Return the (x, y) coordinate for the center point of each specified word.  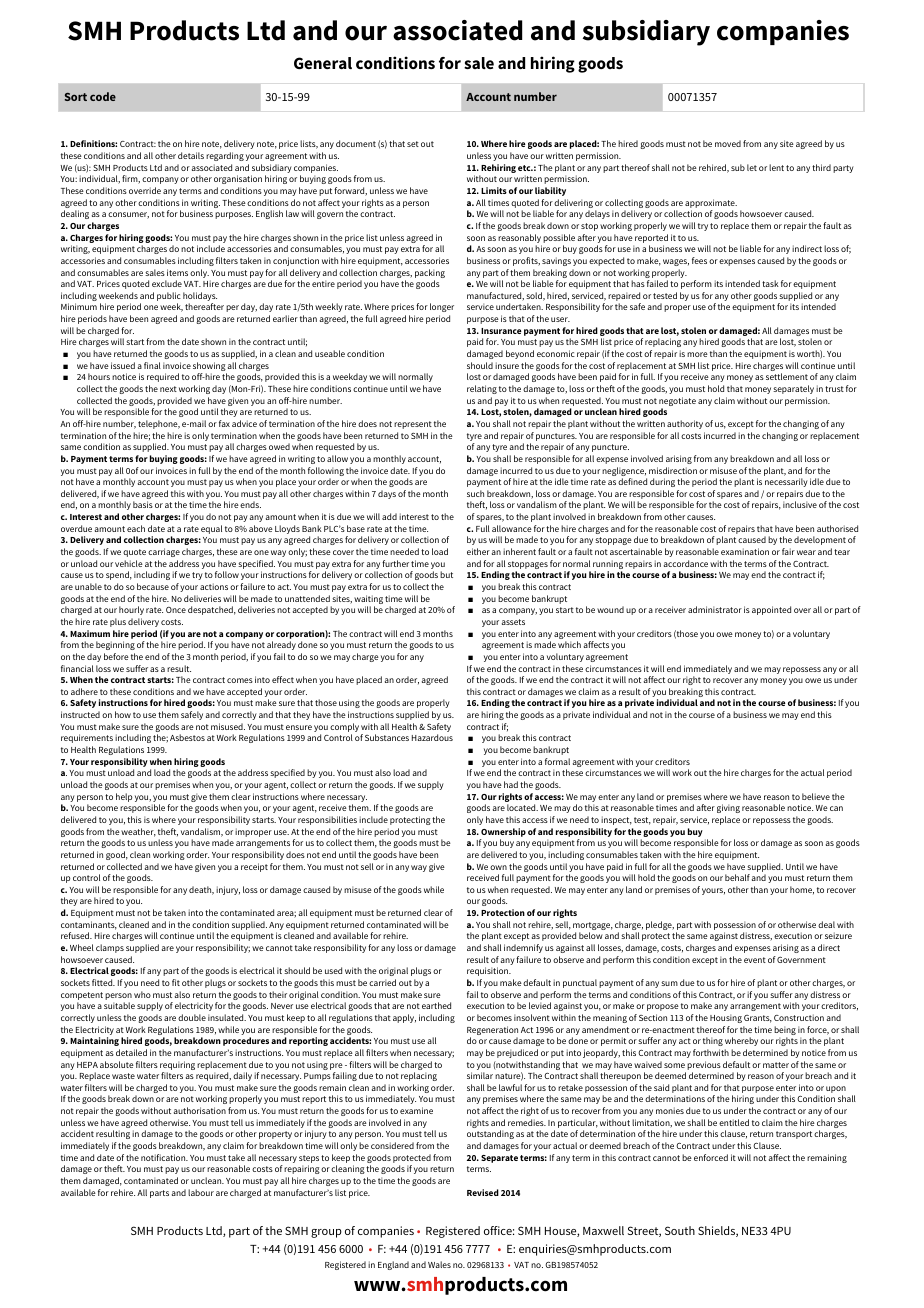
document (356, 143)
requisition (489, 971)
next (168, 389)
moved (728, 143)
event (755, 960)
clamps (110, 948)
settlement (787, 376)
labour (201, 1192)
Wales (439, 1264)
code (103, 96)
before (116, 656)
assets (513, 622)
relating (482, 389)
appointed (771, 610)
